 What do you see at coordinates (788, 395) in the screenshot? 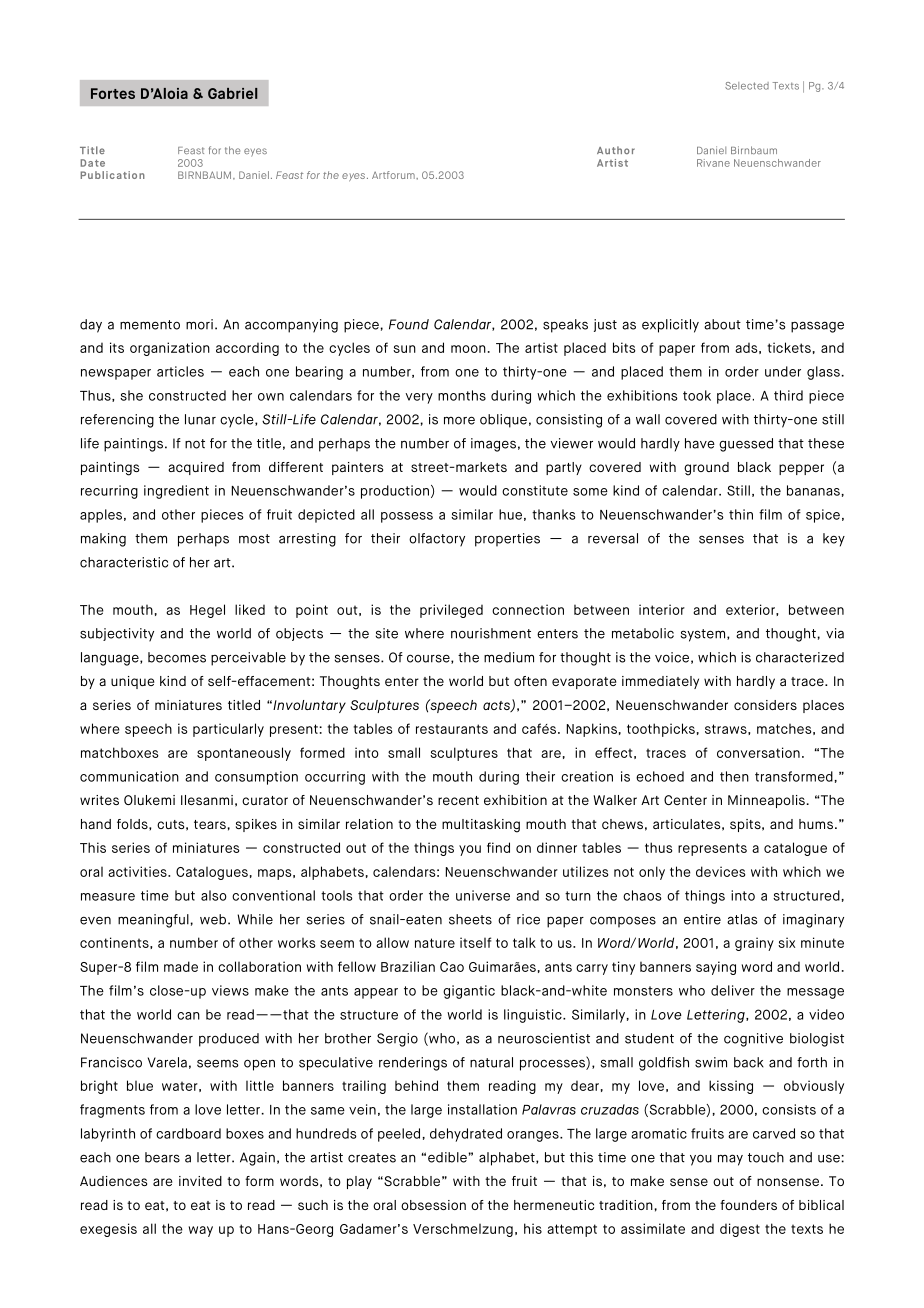
I see `third` at bounding box center [788, 395].
